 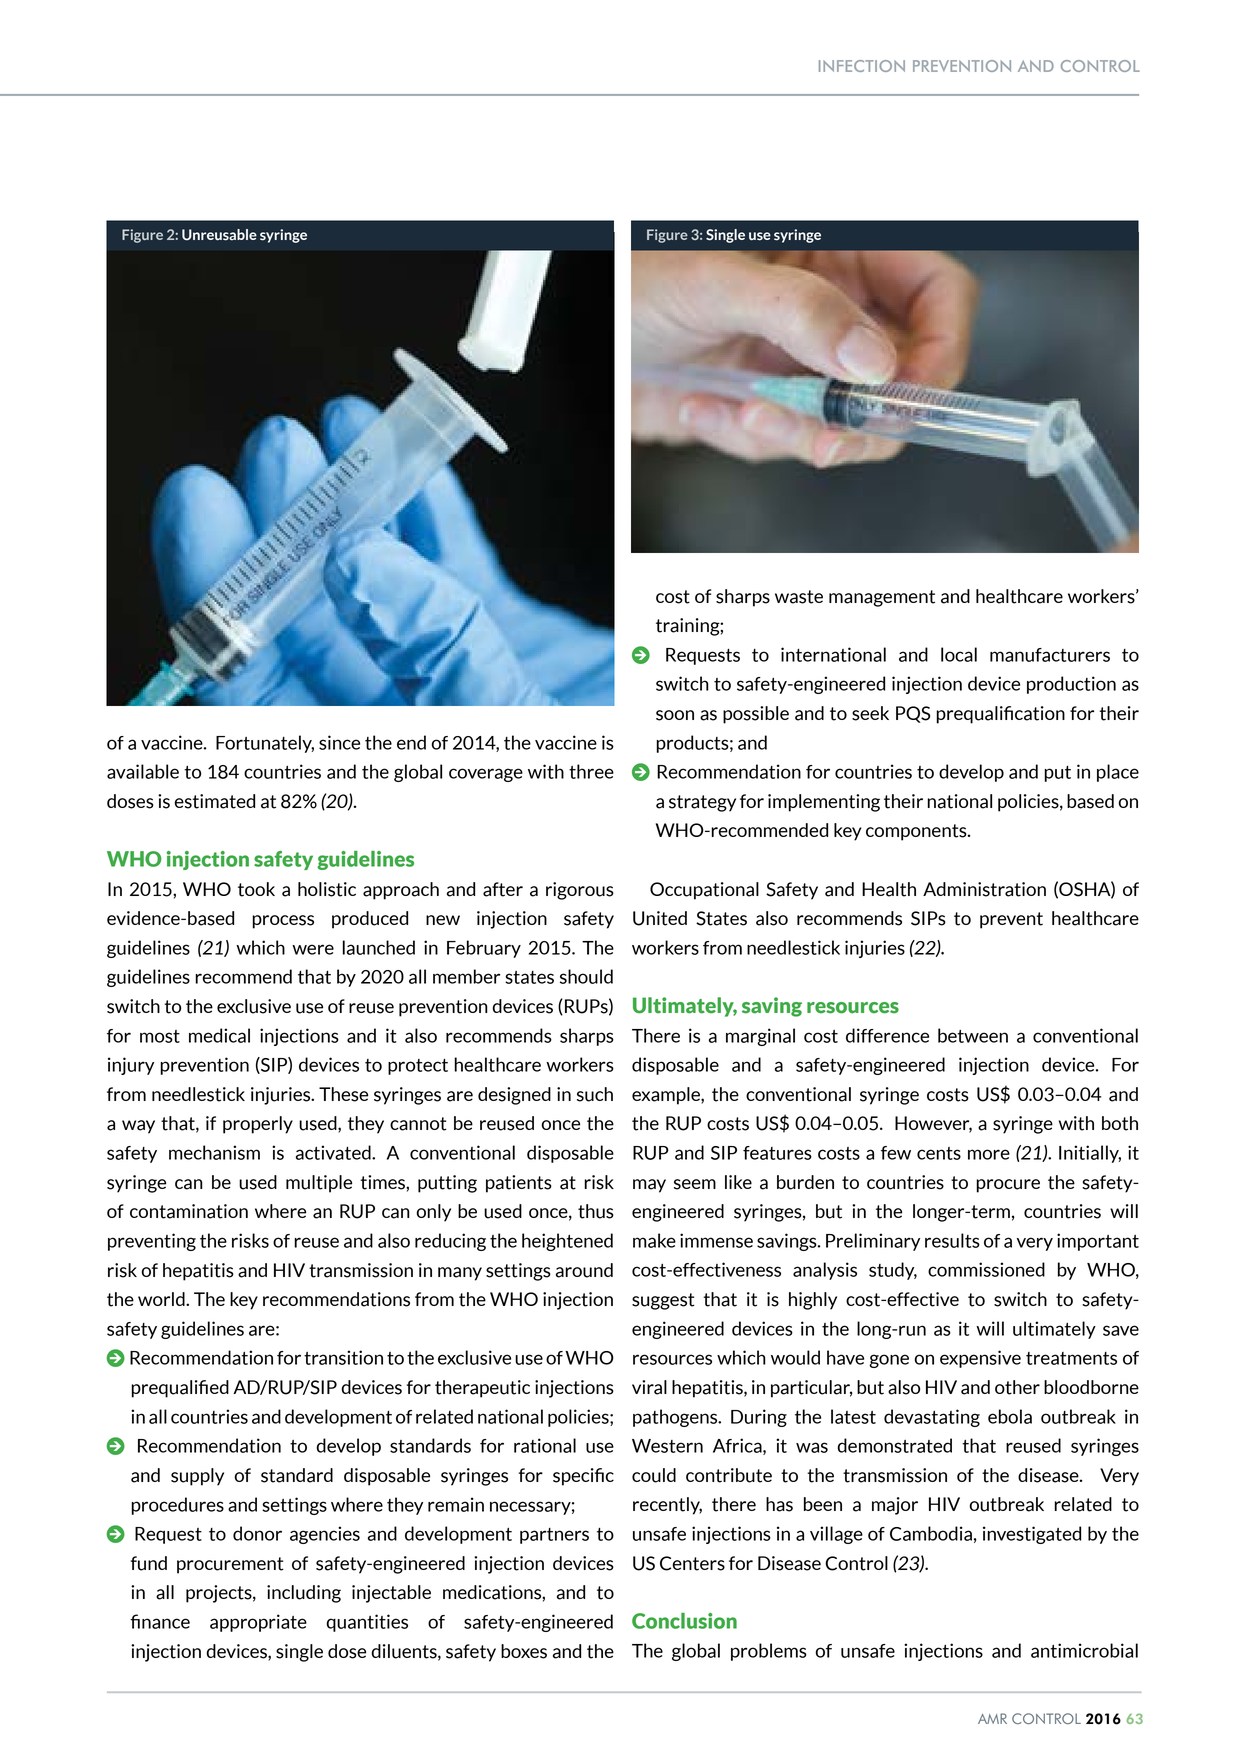 What do you see at coordinates (256, 889) in the document?
I see `took` at bounding box center [256, 889].
